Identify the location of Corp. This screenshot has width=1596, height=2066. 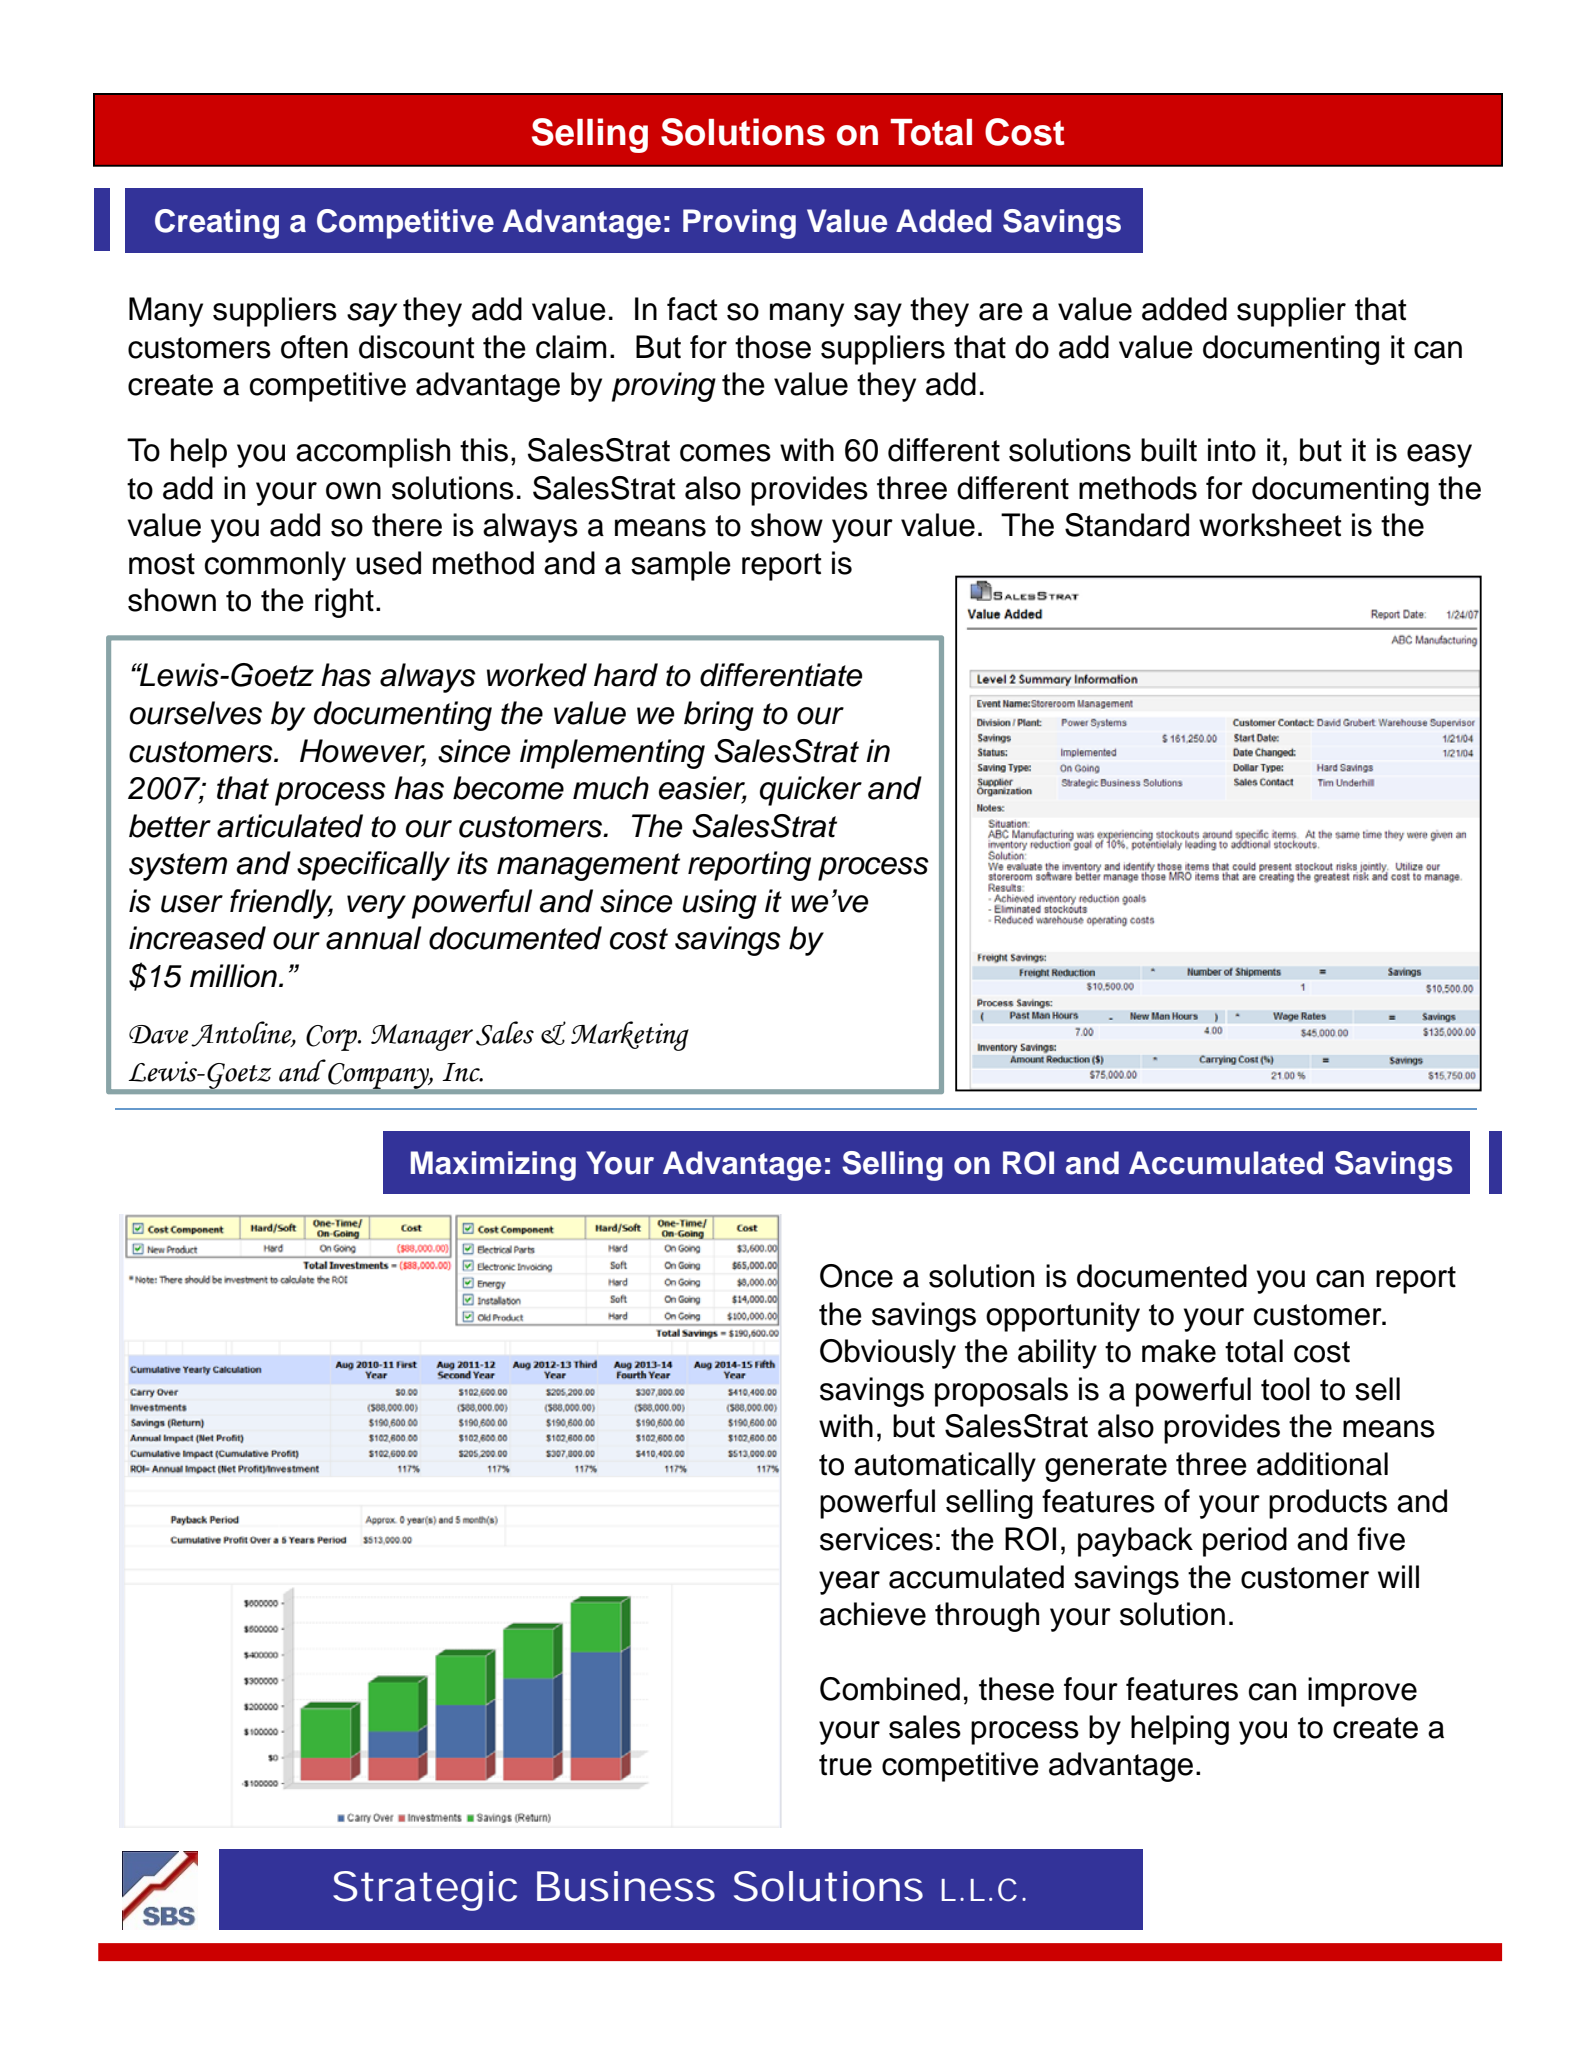
(333, 1038).
